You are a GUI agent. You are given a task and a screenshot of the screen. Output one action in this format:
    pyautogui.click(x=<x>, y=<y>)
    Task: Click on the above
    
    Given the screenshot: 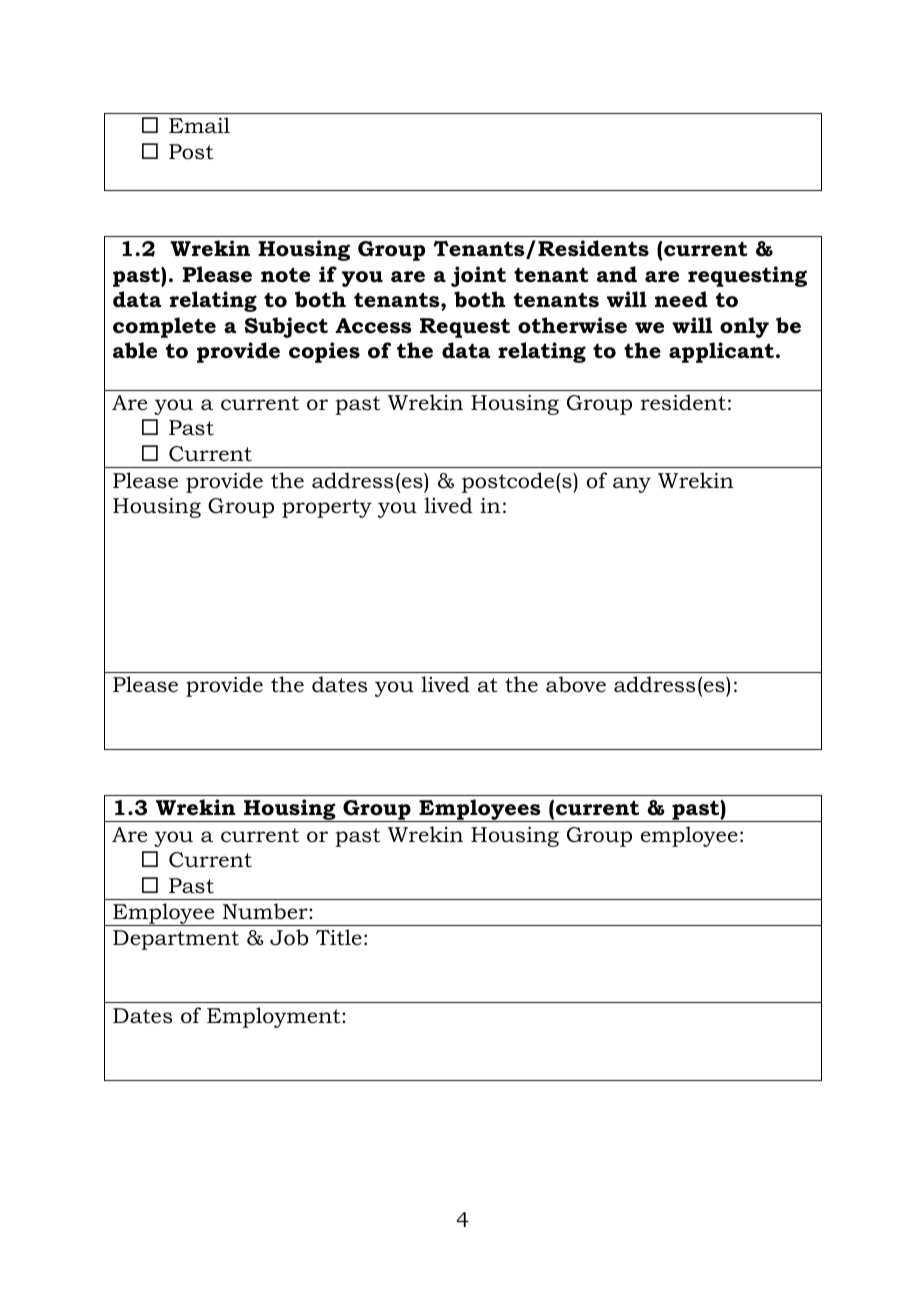 What is the action you would take?
    pyautogui.click(x=576, y=684)
